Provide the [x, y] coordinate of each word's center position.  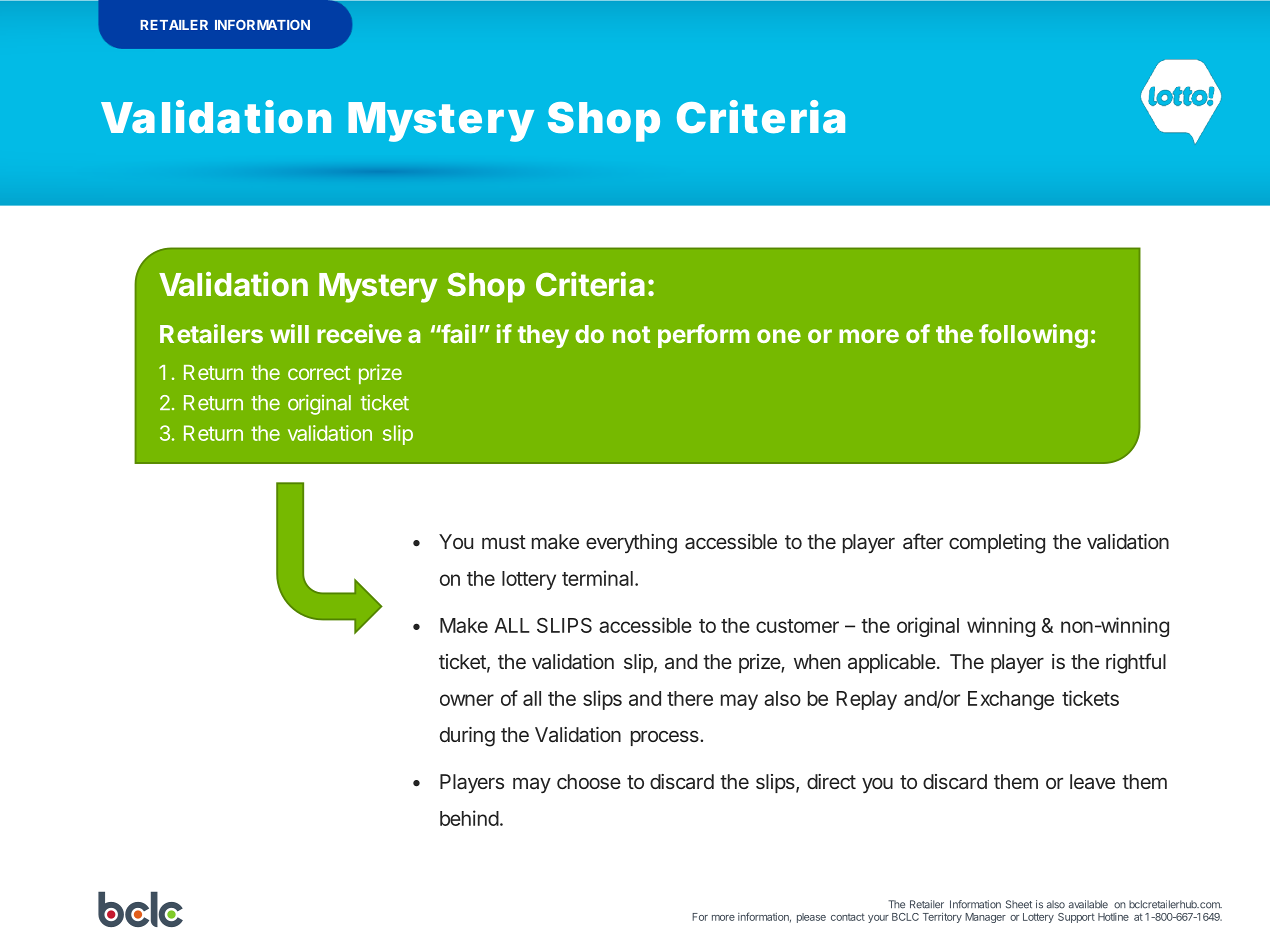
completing [997, 544]
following [1033, 336]
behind [469, 818]
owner [467, 700]
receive [359, 333]
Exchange [1011, 700]
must [504, 542]
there [690, 698]
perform [703, 336]
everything [631, 544]
